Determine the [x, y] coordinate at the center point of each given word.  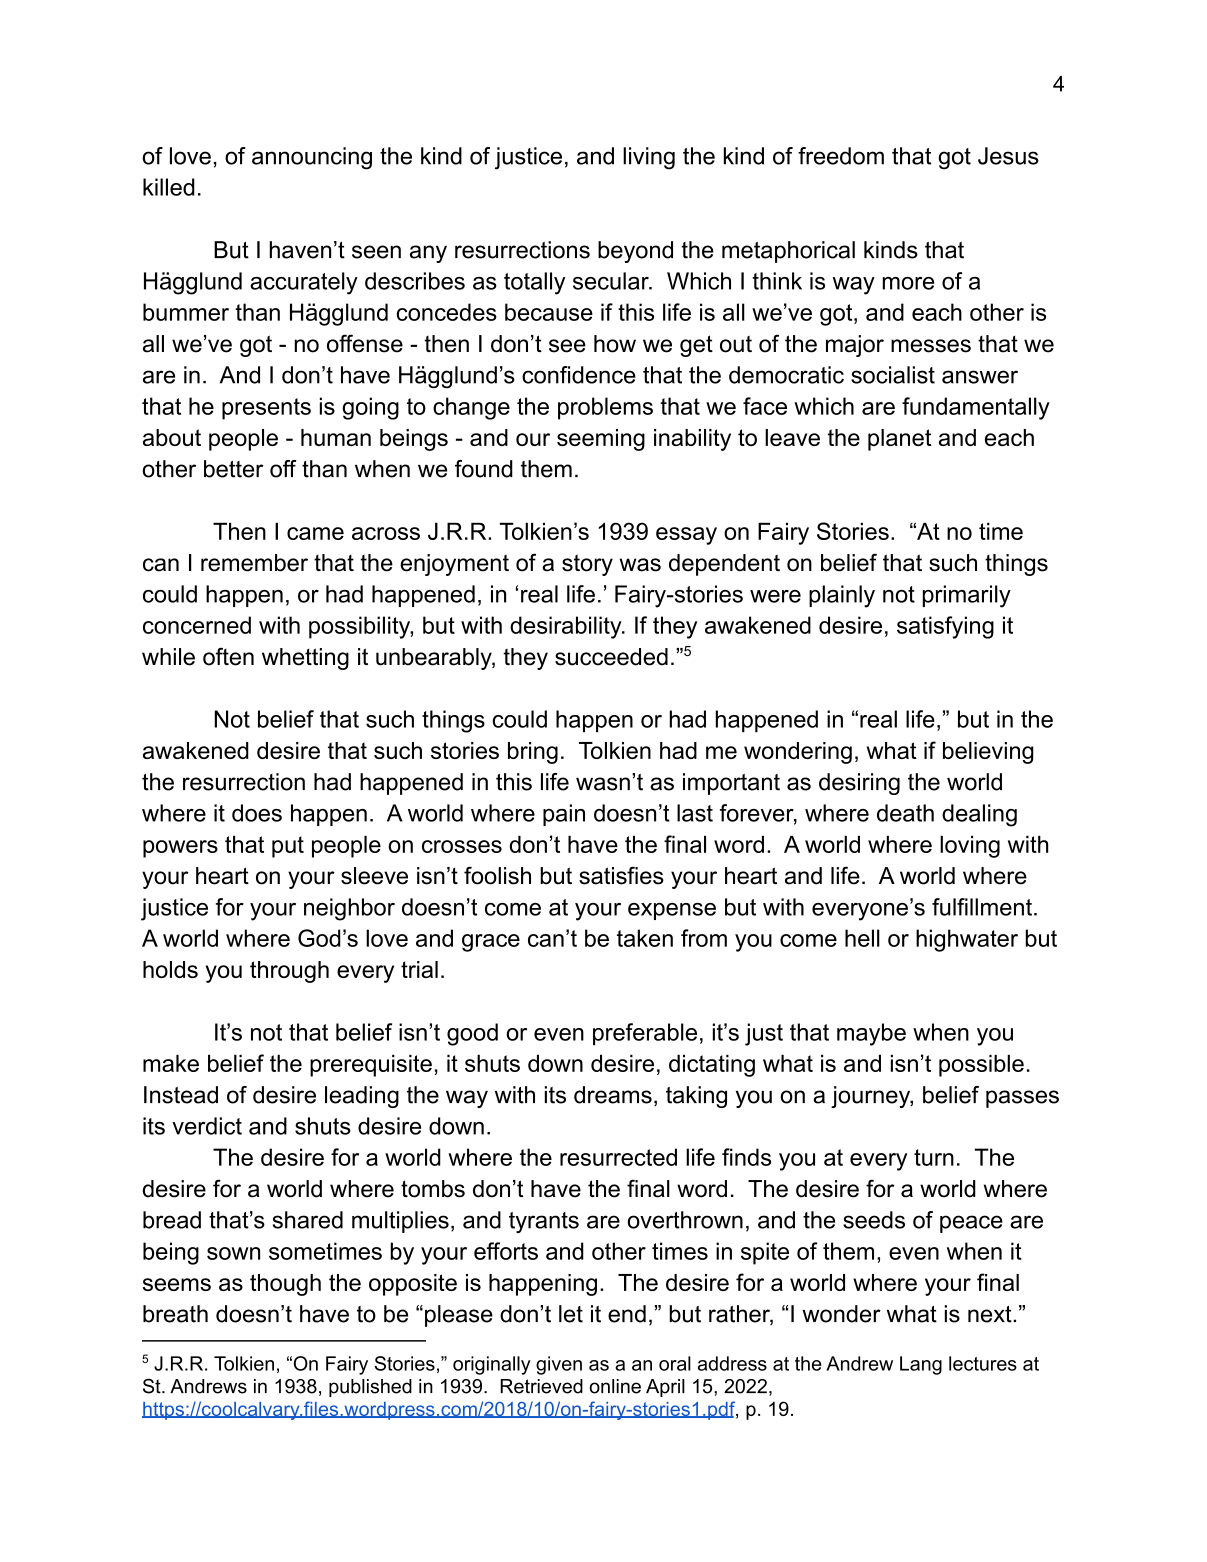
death [905, 813]
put [288, 847]
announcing [312, 158]
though [285, 1285]
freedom [841, 156]
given [559, 1365]
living [649, 158]
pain [564, 815]
